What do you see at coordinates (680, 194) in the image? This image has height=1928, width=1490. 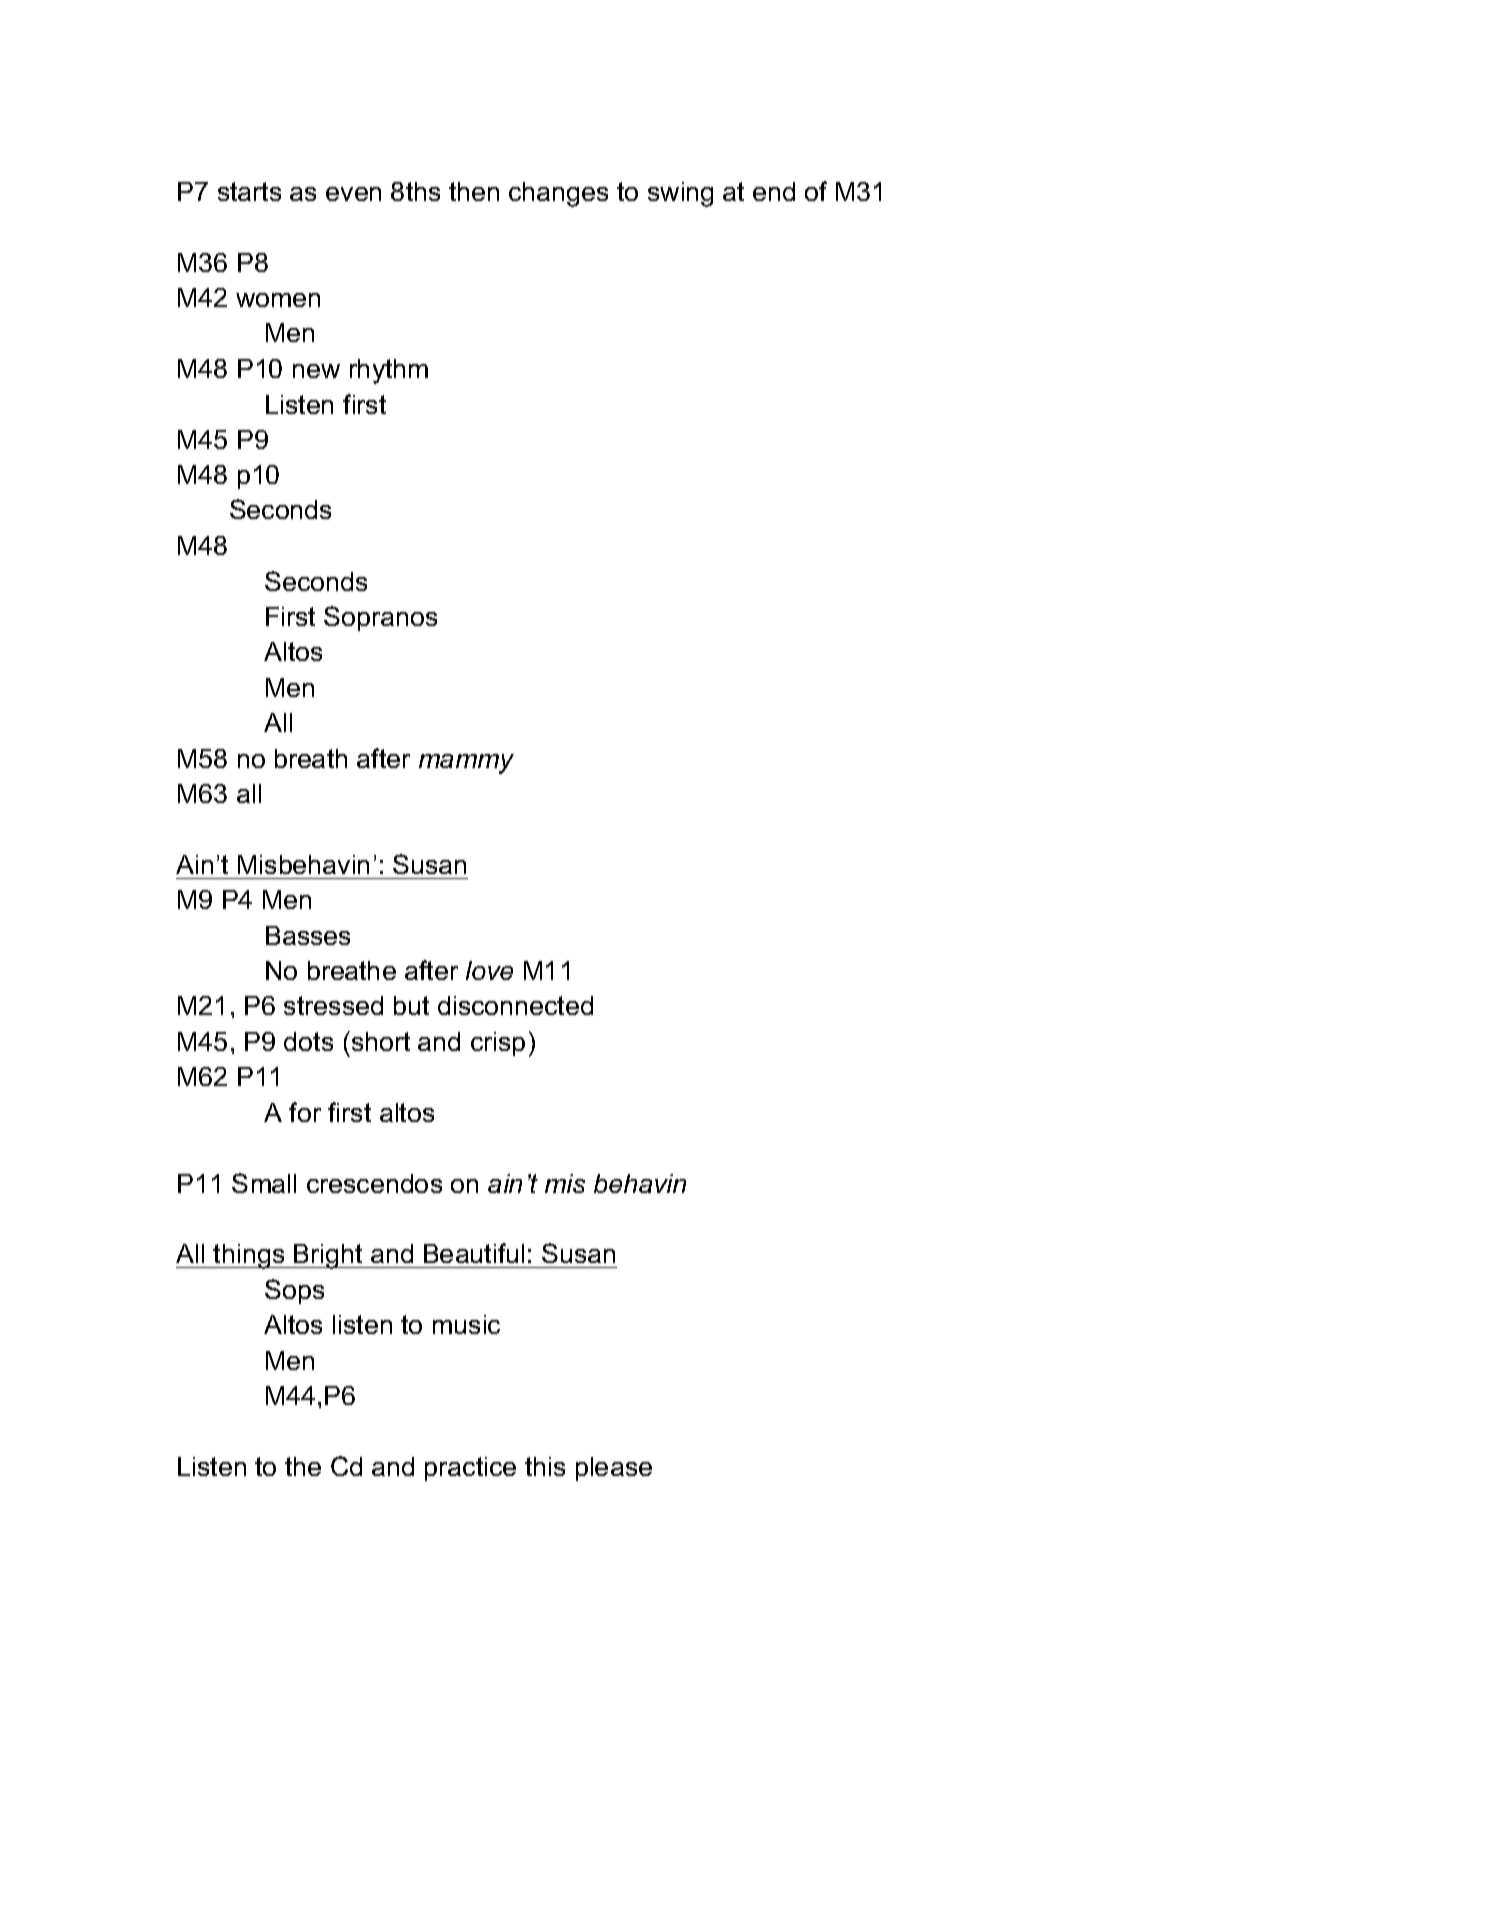 I see `swing` at bounding box center [680, 194].
